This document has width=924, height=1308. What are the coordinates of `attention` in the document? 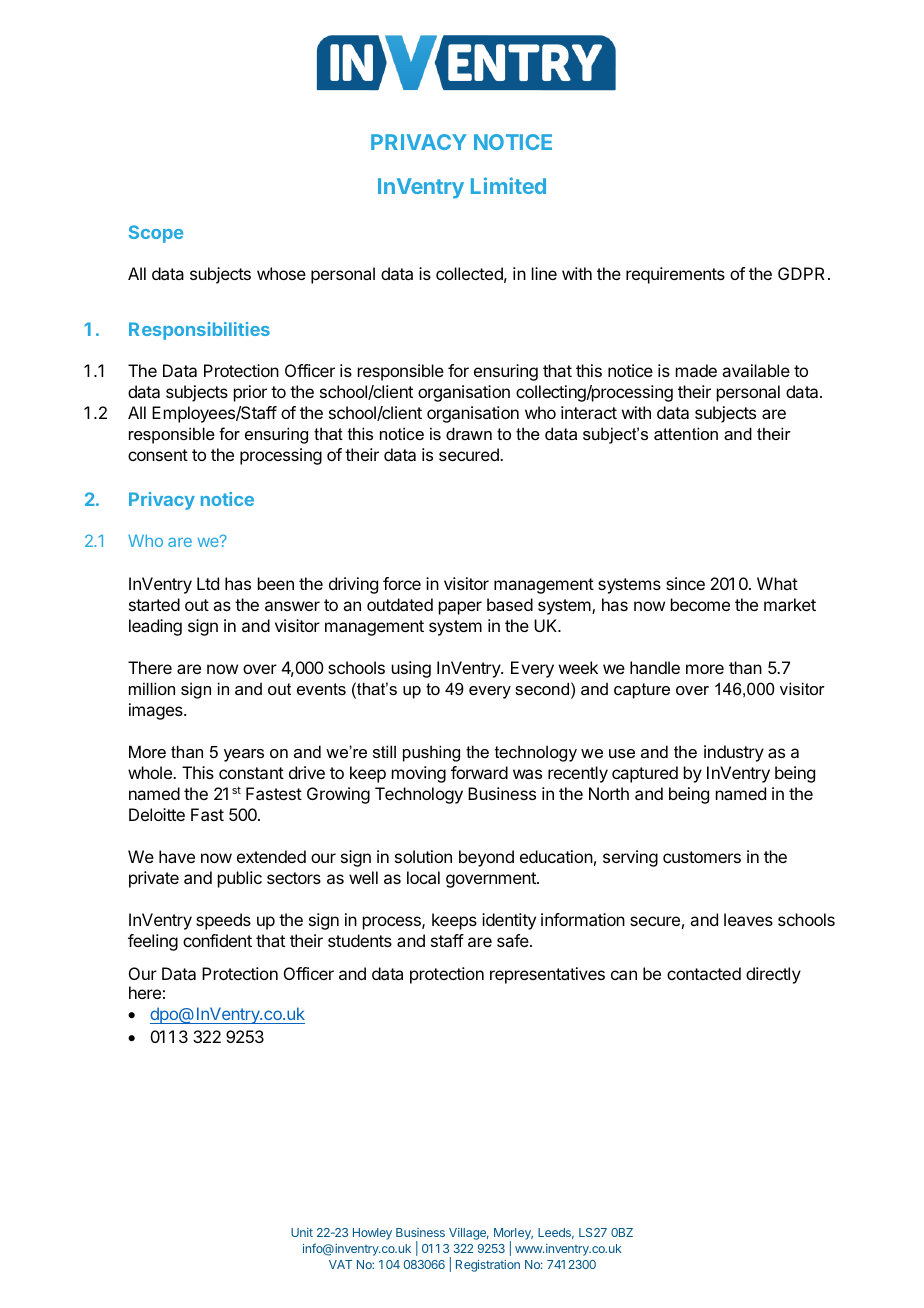 It's located at (686, 433).
